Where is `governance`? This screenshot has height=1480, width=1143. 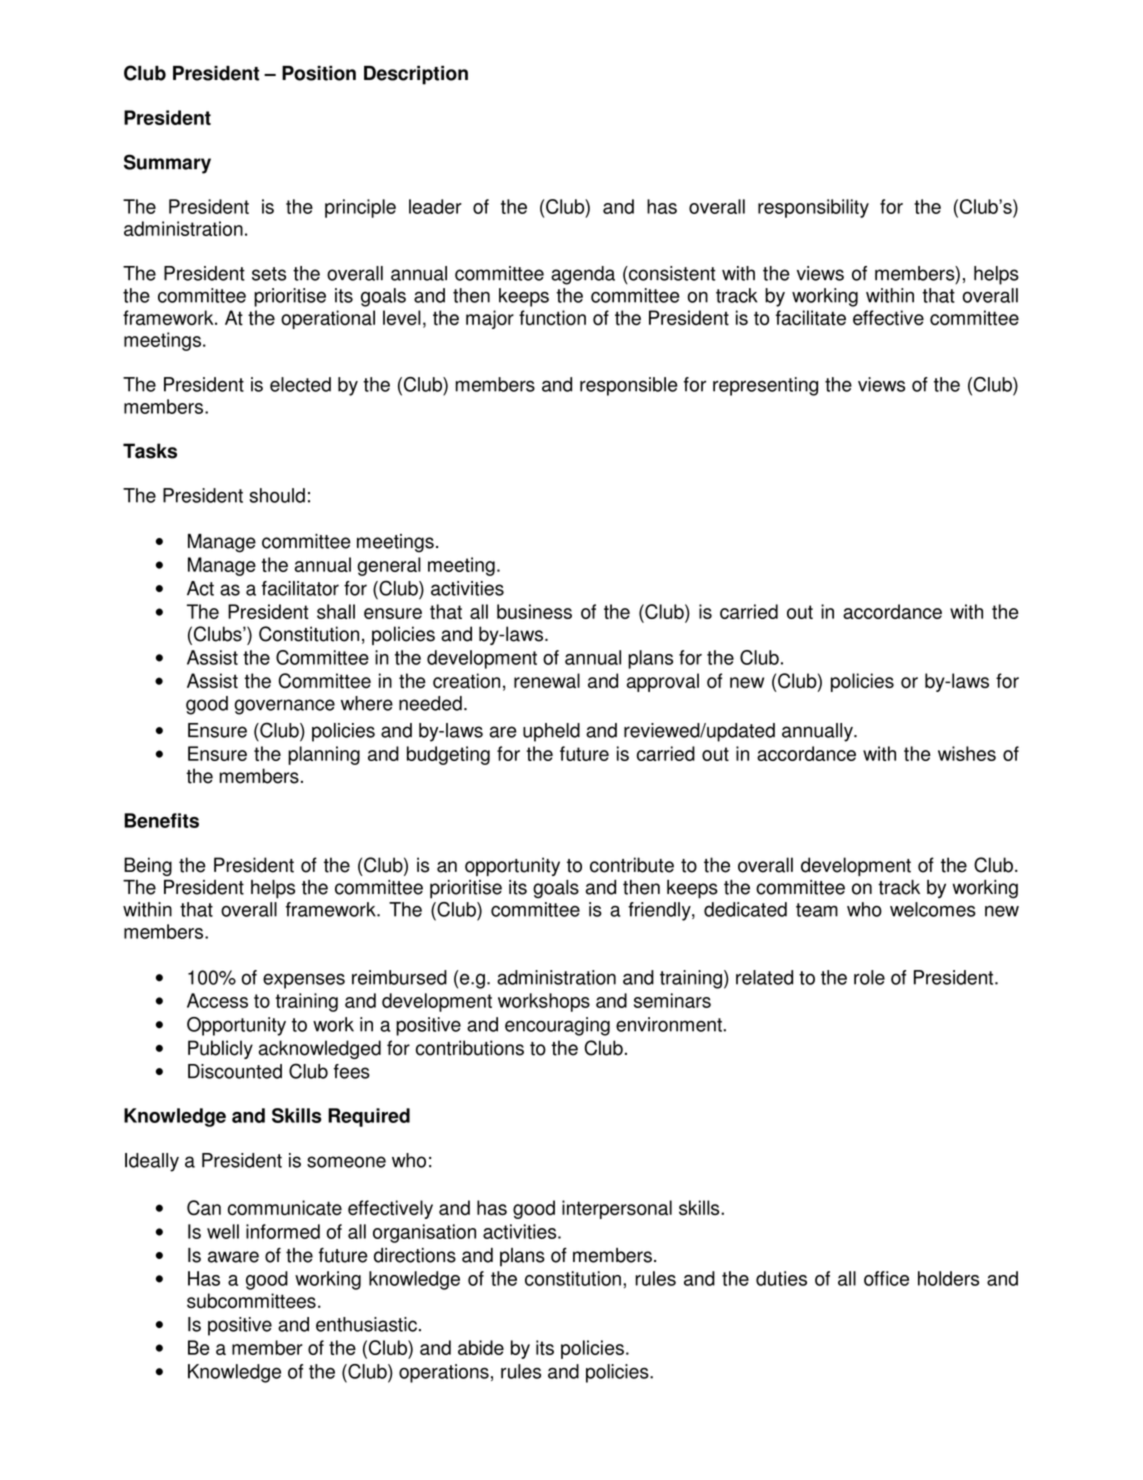
governance is located at coordinates (285, 707).
